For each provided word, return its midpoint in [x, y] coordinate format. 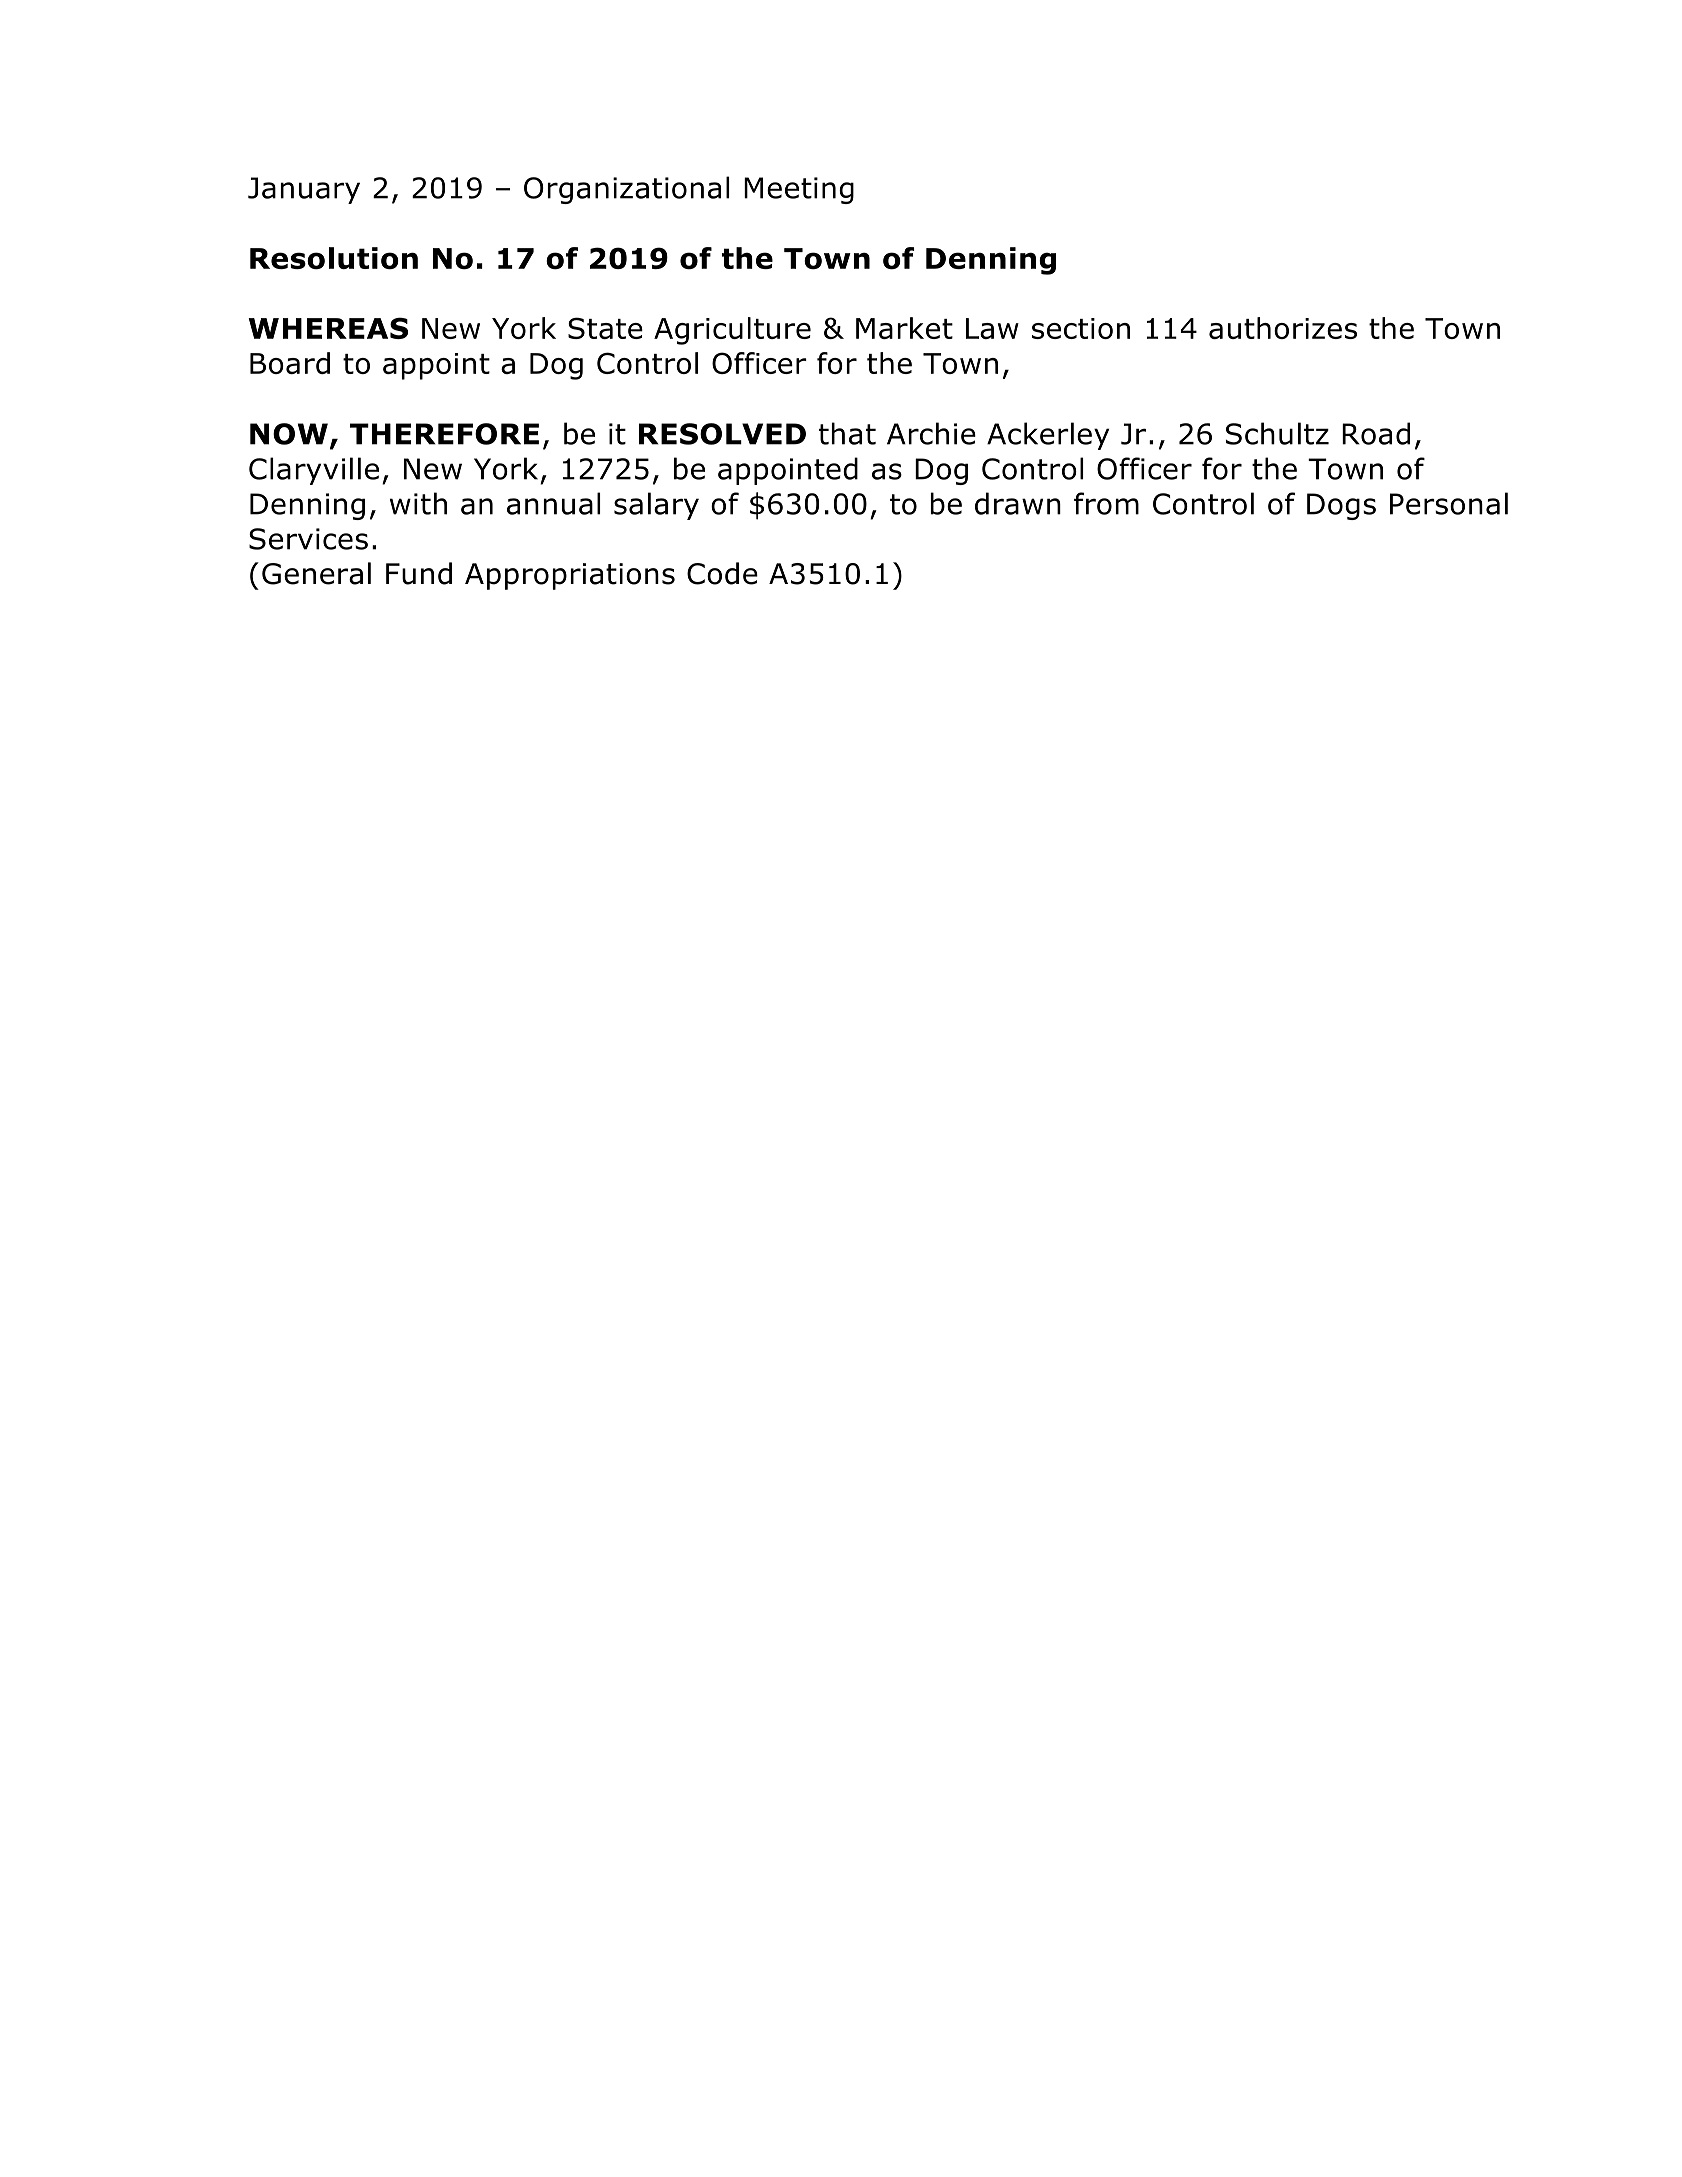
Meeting [799, 190]
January [304, 190]
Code [722, 573]
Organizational [626, 190]
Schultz [1277, 433]
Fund [419, 573]
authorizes [1283, 328]
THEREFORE [444, 434]
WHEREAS [328, 328]
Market [904, 328]
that [847, 433]
